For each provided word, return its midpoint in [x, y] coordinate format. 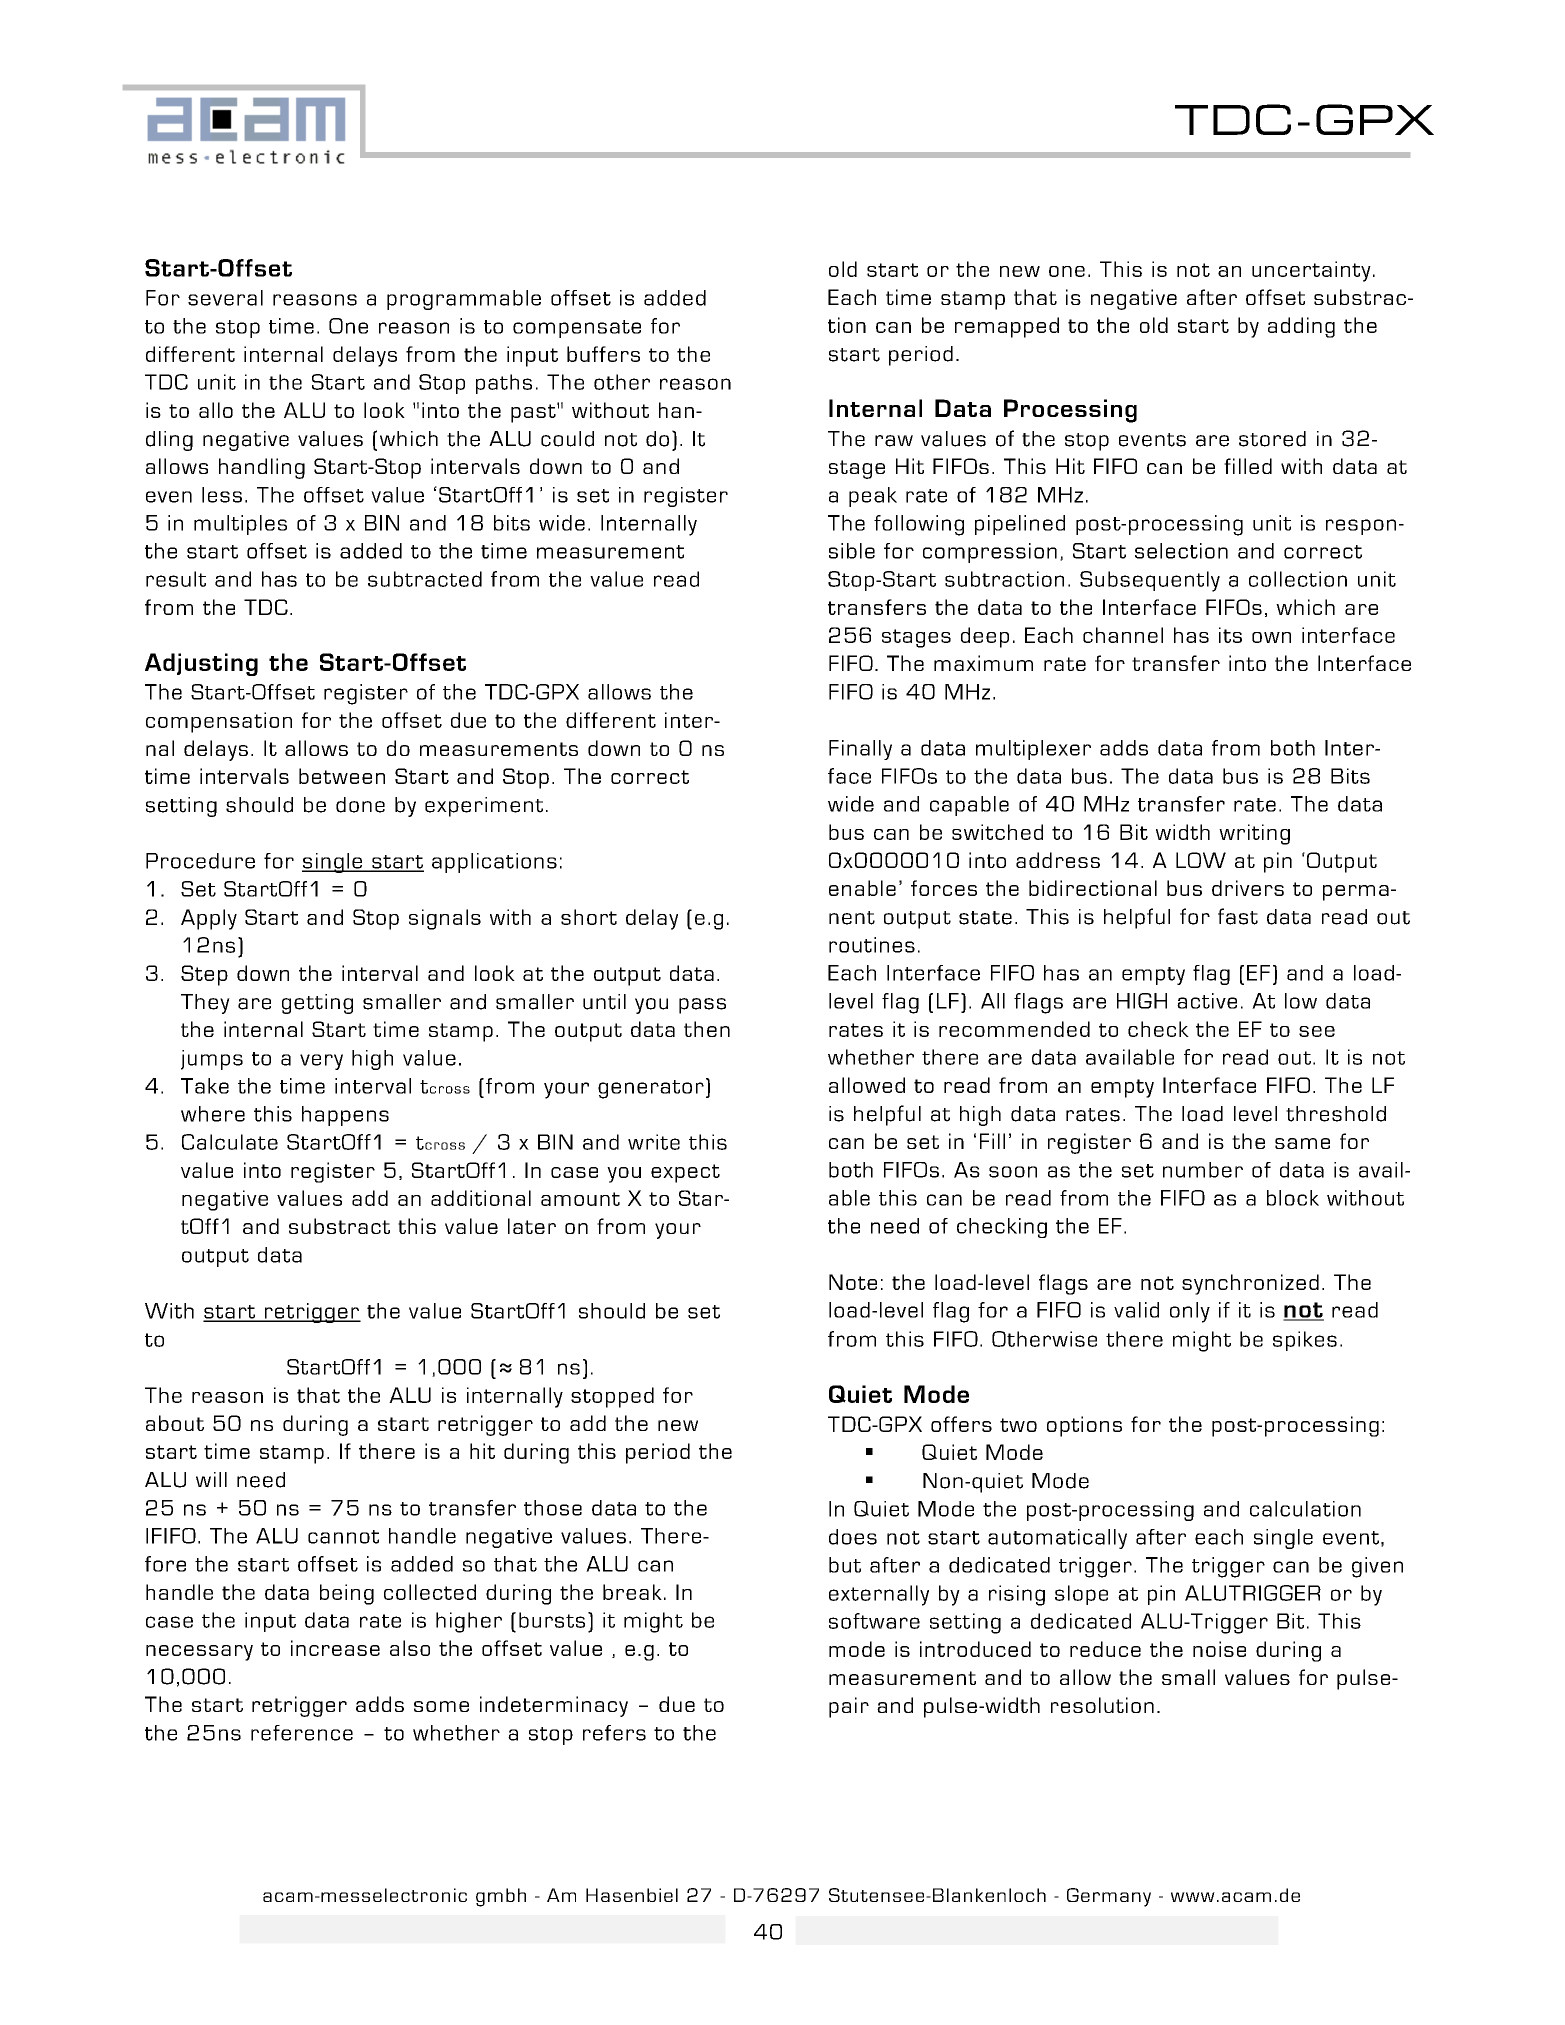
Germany [1109, 1897]
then [707, 1029]
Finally [860, 750]
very [321, 1062]
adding [1301, 327]
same [1302, 1143]
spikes [1305, 1341]
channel [1123, 635]
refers [614, 1733]
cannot [343, 1537]
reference [302, 1733]
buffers [603, 354]
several [225, 298]
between [342, 776]
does [853, 1537]
